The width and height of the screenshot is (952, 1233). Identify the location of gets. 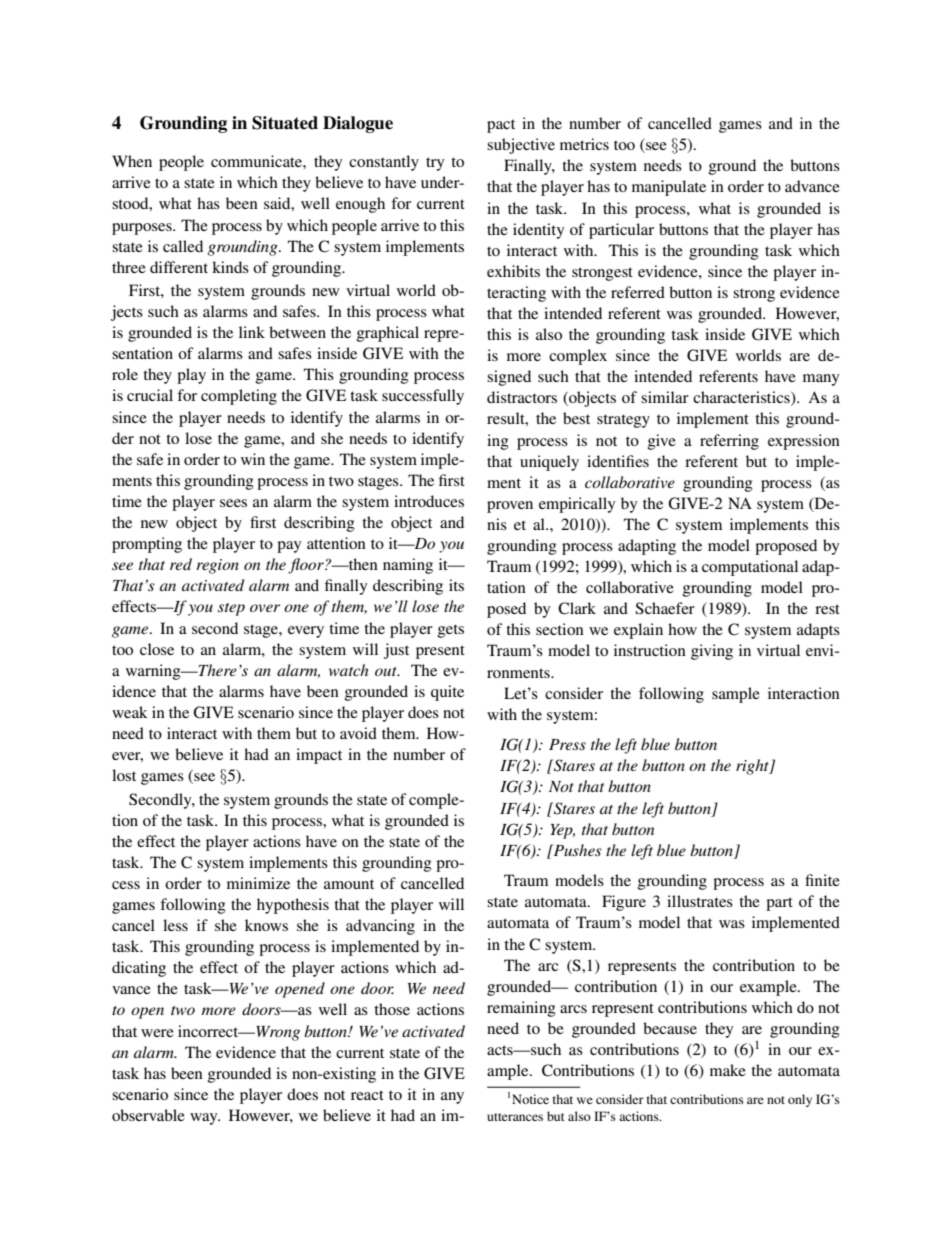
(451, 631).
